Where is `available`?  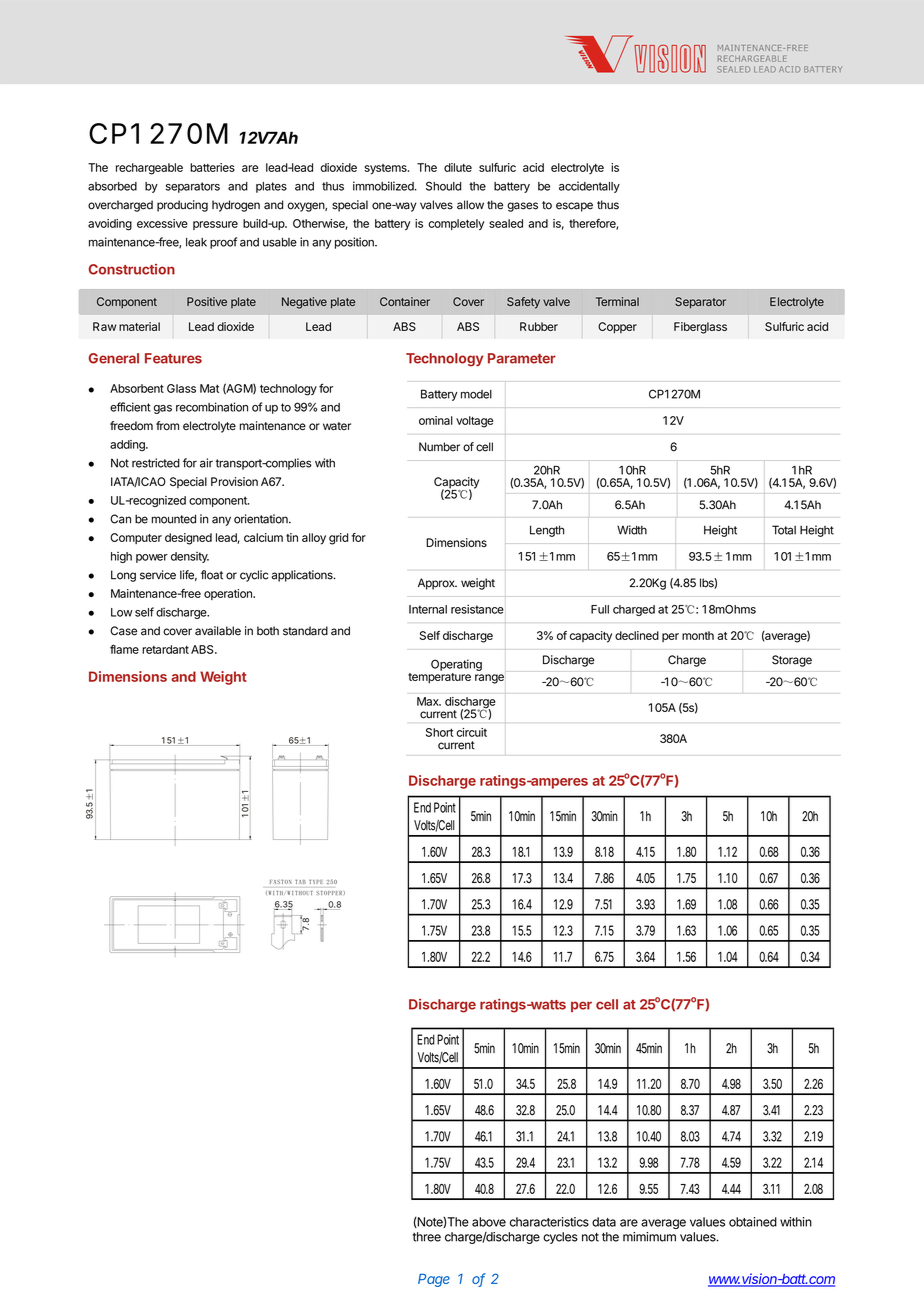 available is located at coordinates (218, 631).
